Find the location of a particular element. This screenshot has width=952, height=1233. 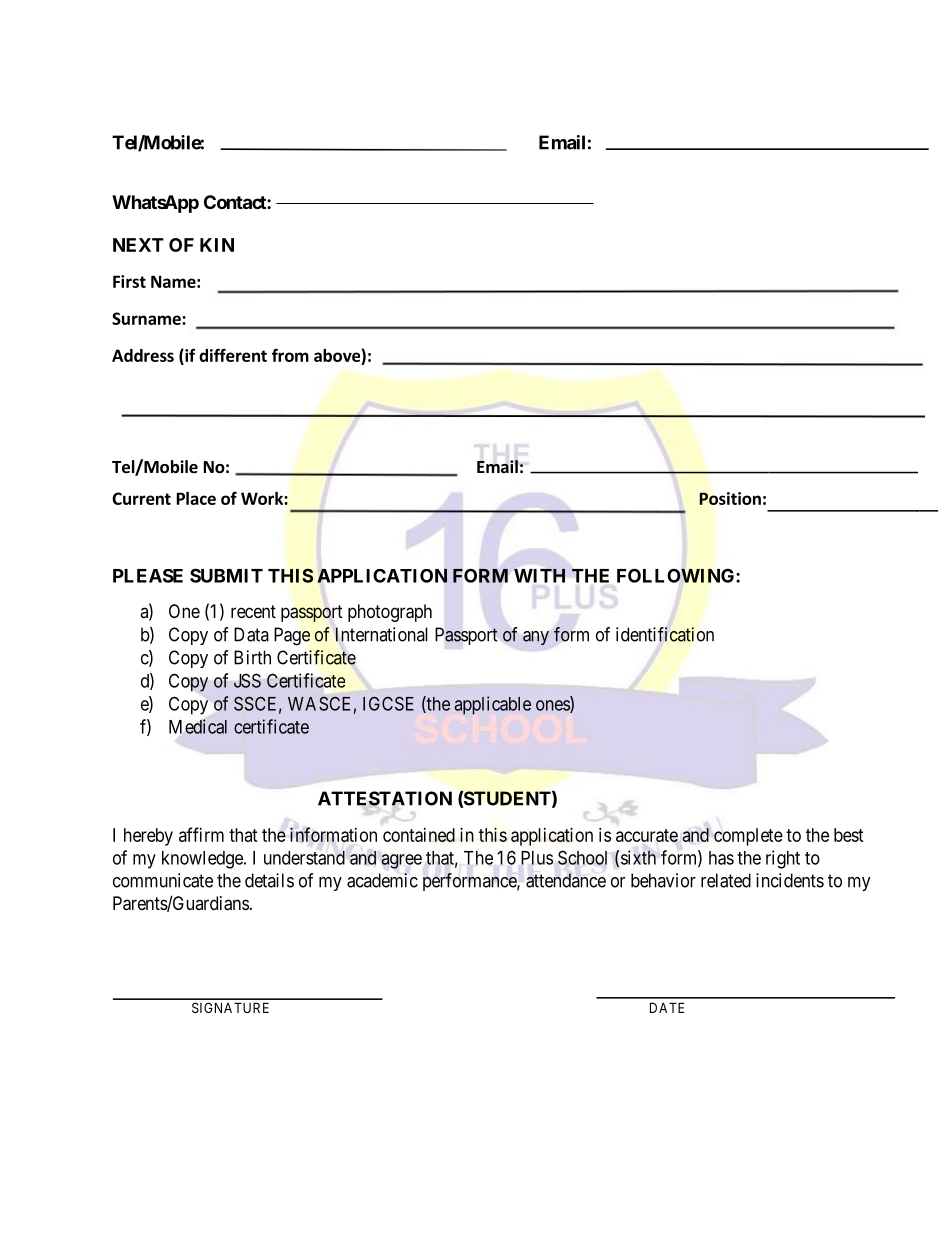

from is located at coordinates (290, 355).
